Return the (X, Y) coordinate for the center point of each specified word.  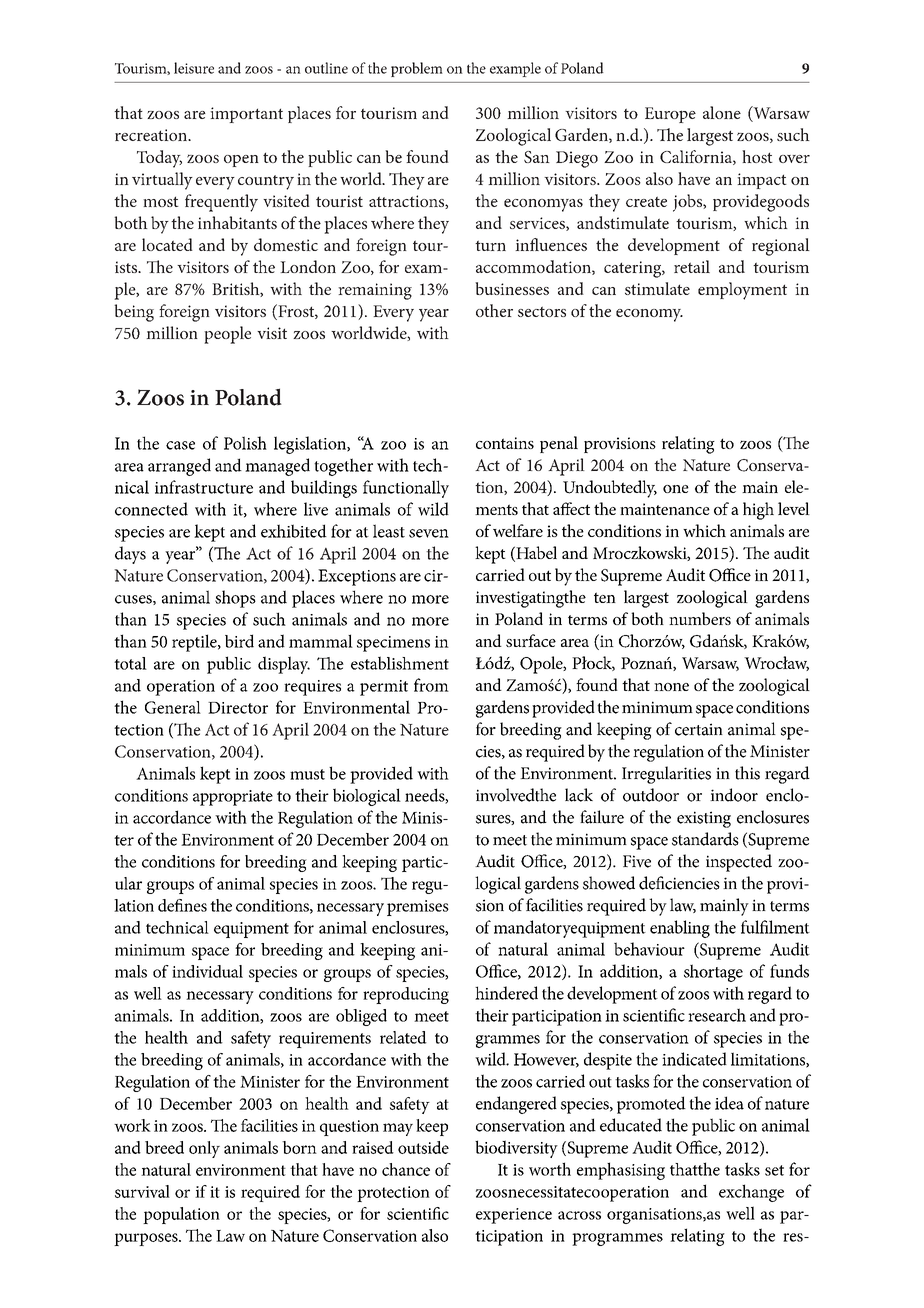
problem (417, 69)
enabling (680, 929)
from (431, 685)
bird (239, 641)
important (246, 115)
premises (418, 908)
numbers (700, 618)
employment (742, 291)
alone (722, 112)
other (494, 310)
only (204, 1149)
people (227, 335)
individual (207, 971)
